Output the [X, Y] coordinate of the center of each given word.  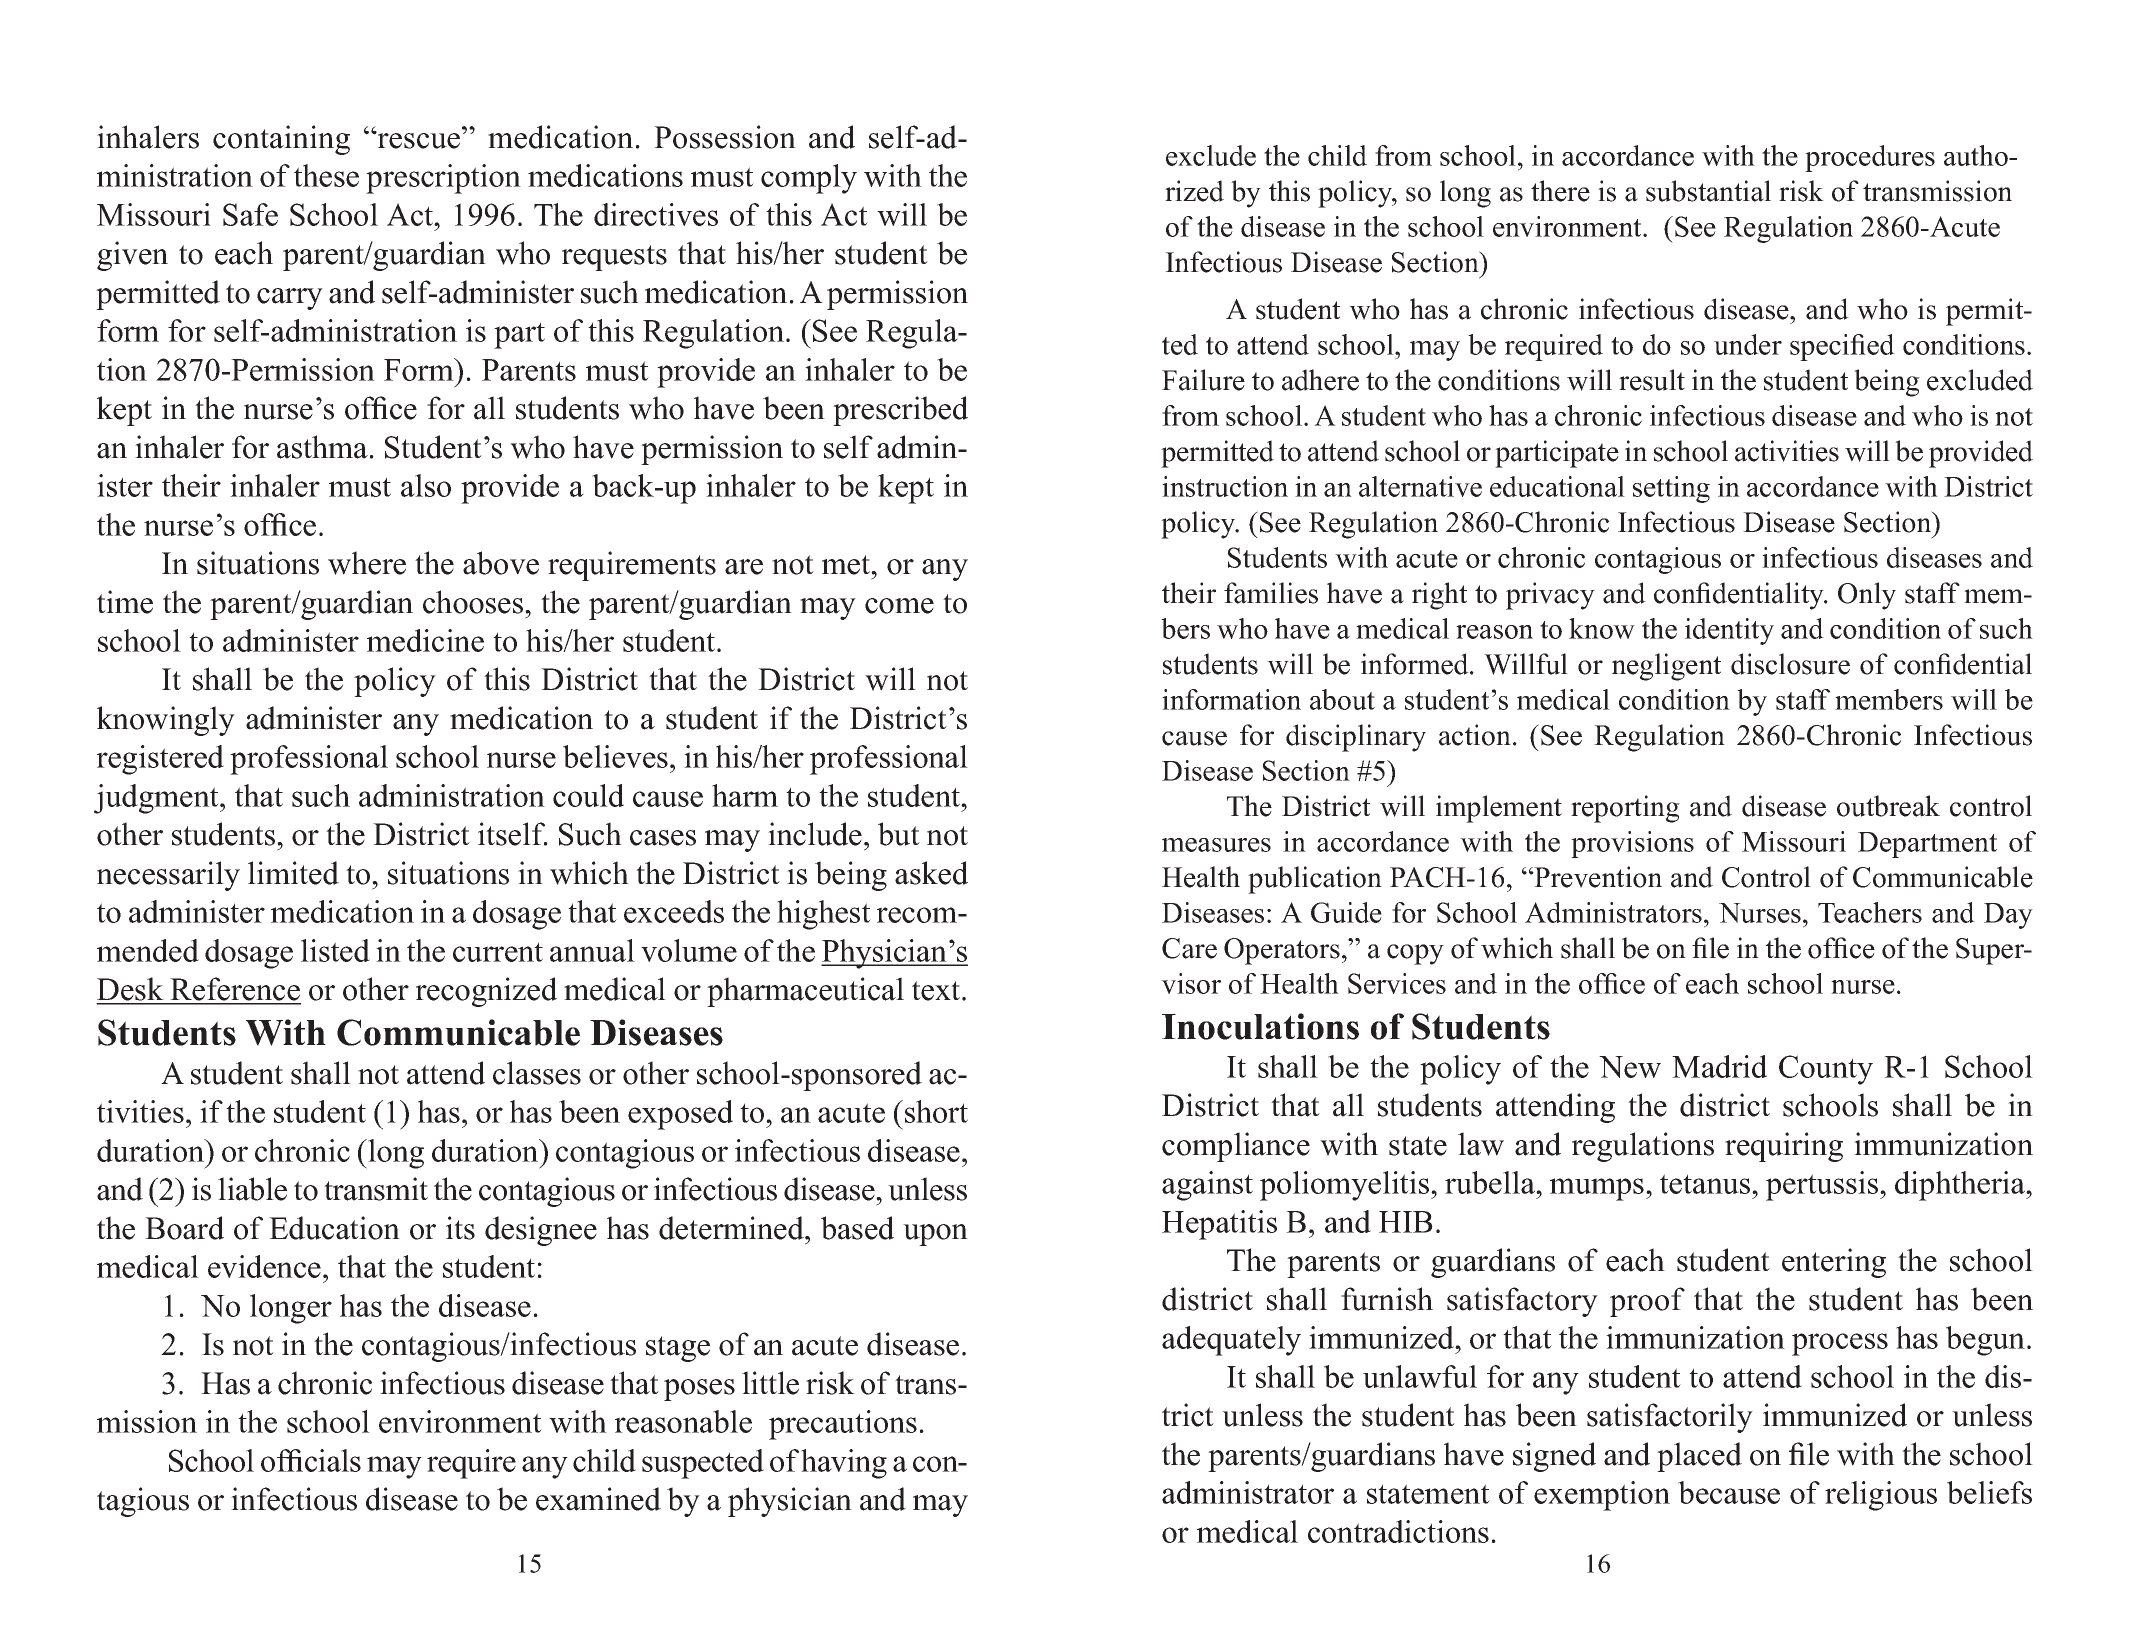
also [426, 485]
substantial [1708, 191]
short [936, 1111]
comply [809, 179]
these [326, 175]
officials [311, 1460]
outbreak [1888, 806]
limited [293, 873]
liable [252, 1189]
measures [1216, 845]
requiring [1784, 1147]
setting [1671, 489]
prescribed [900, 411]
